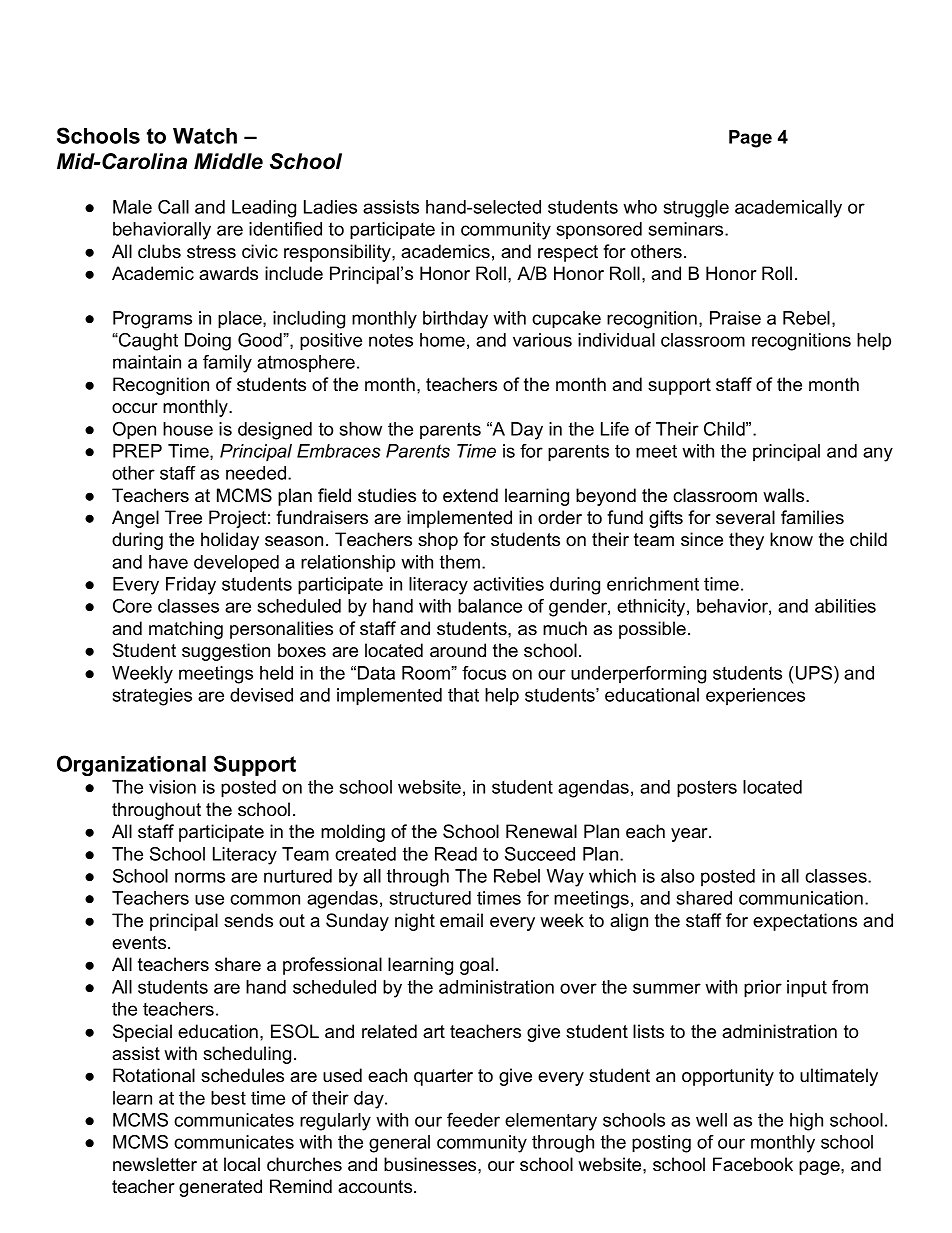 The image size is (952, 1233). What do you see at coordinates (696, 209) in the document?
I see `struggle` at bounding box center [696, 209].
